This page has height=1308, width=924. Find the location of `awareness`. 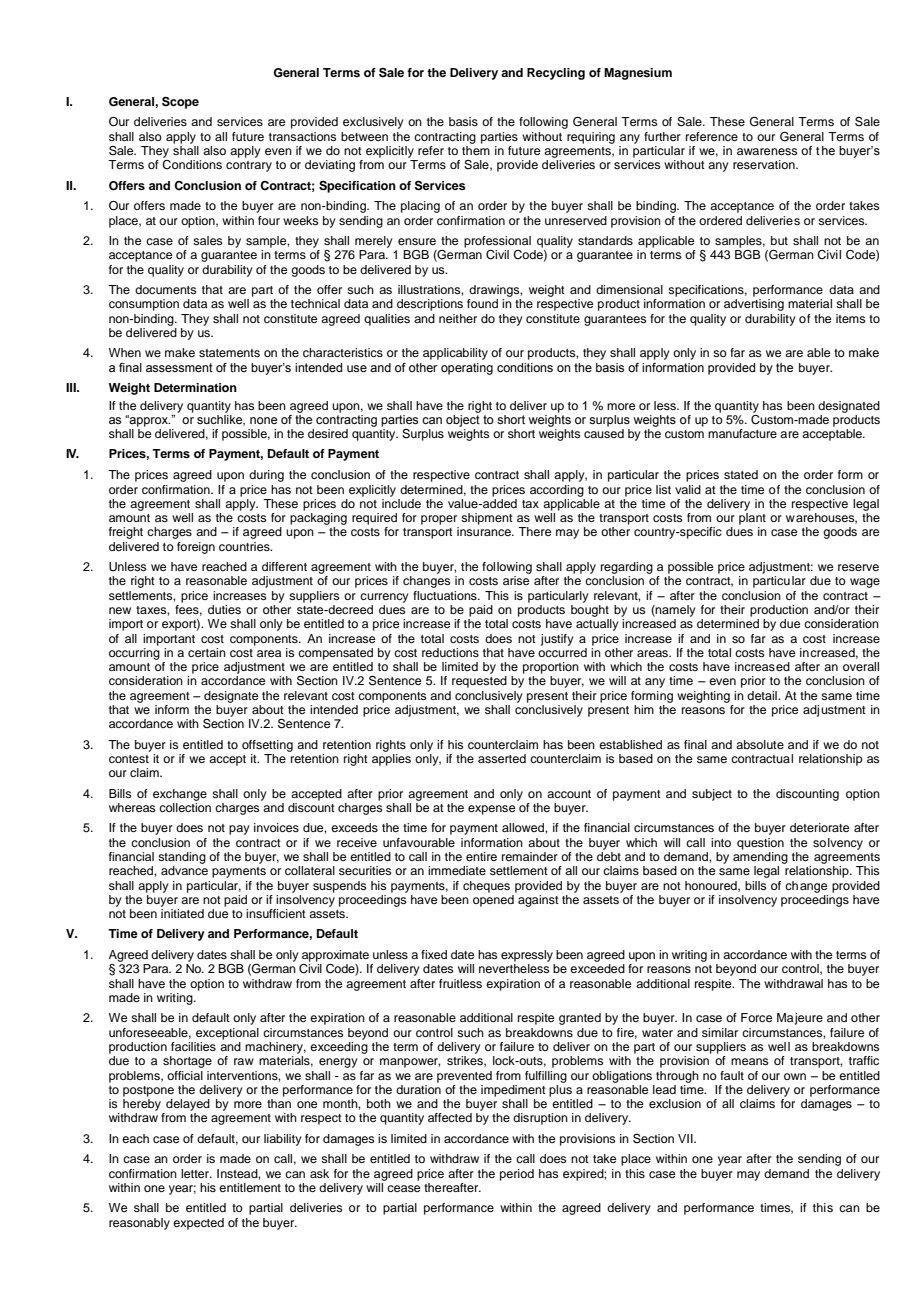

awareness is located at coordinates (767, 151).
